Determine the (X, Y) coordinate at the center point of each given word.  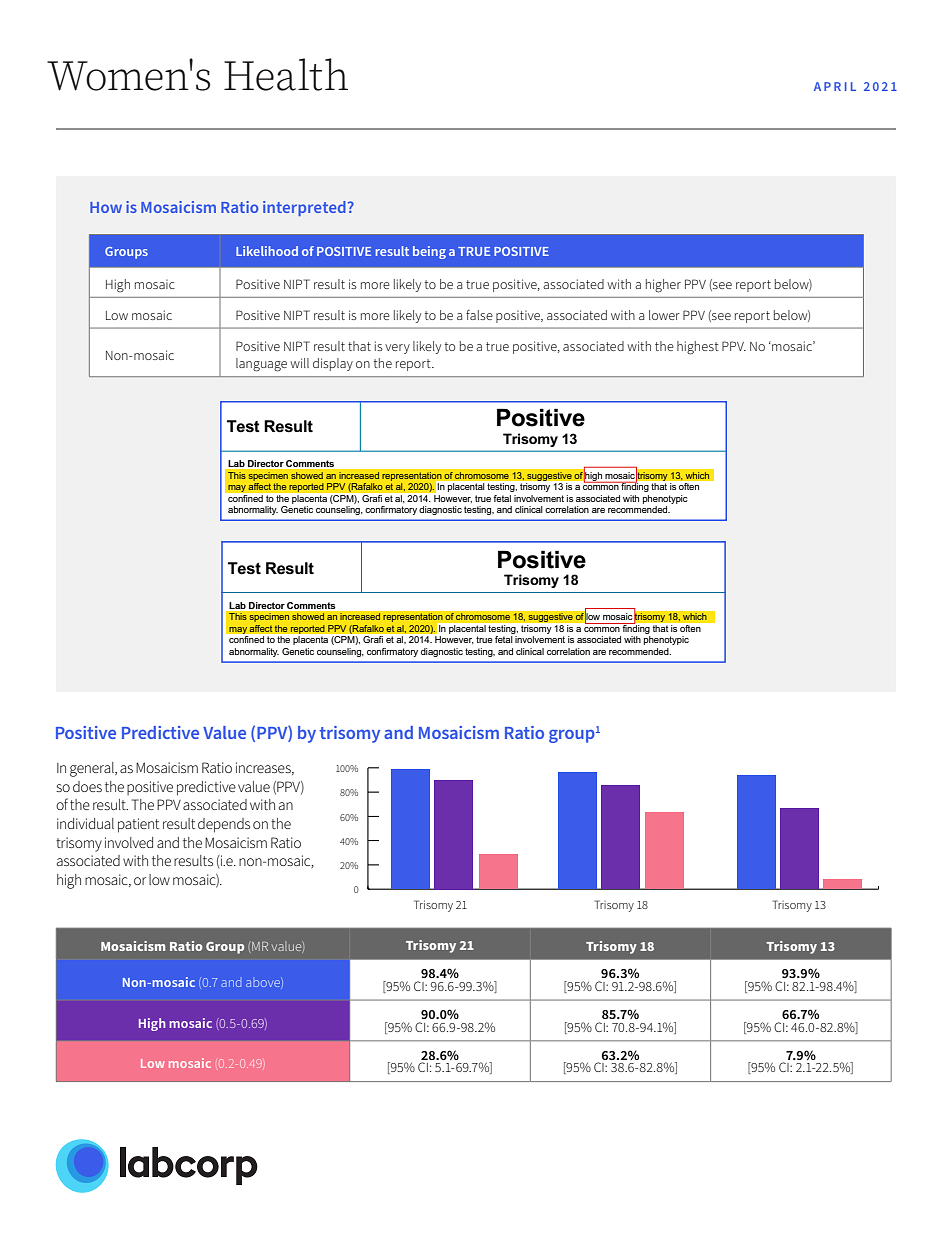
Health (286, 74)
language (261, 365)
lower (664, 315)
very (397, 349)
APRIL (835, 86)
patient (138, 825)
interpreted (304, 208)
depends (224, 825)
